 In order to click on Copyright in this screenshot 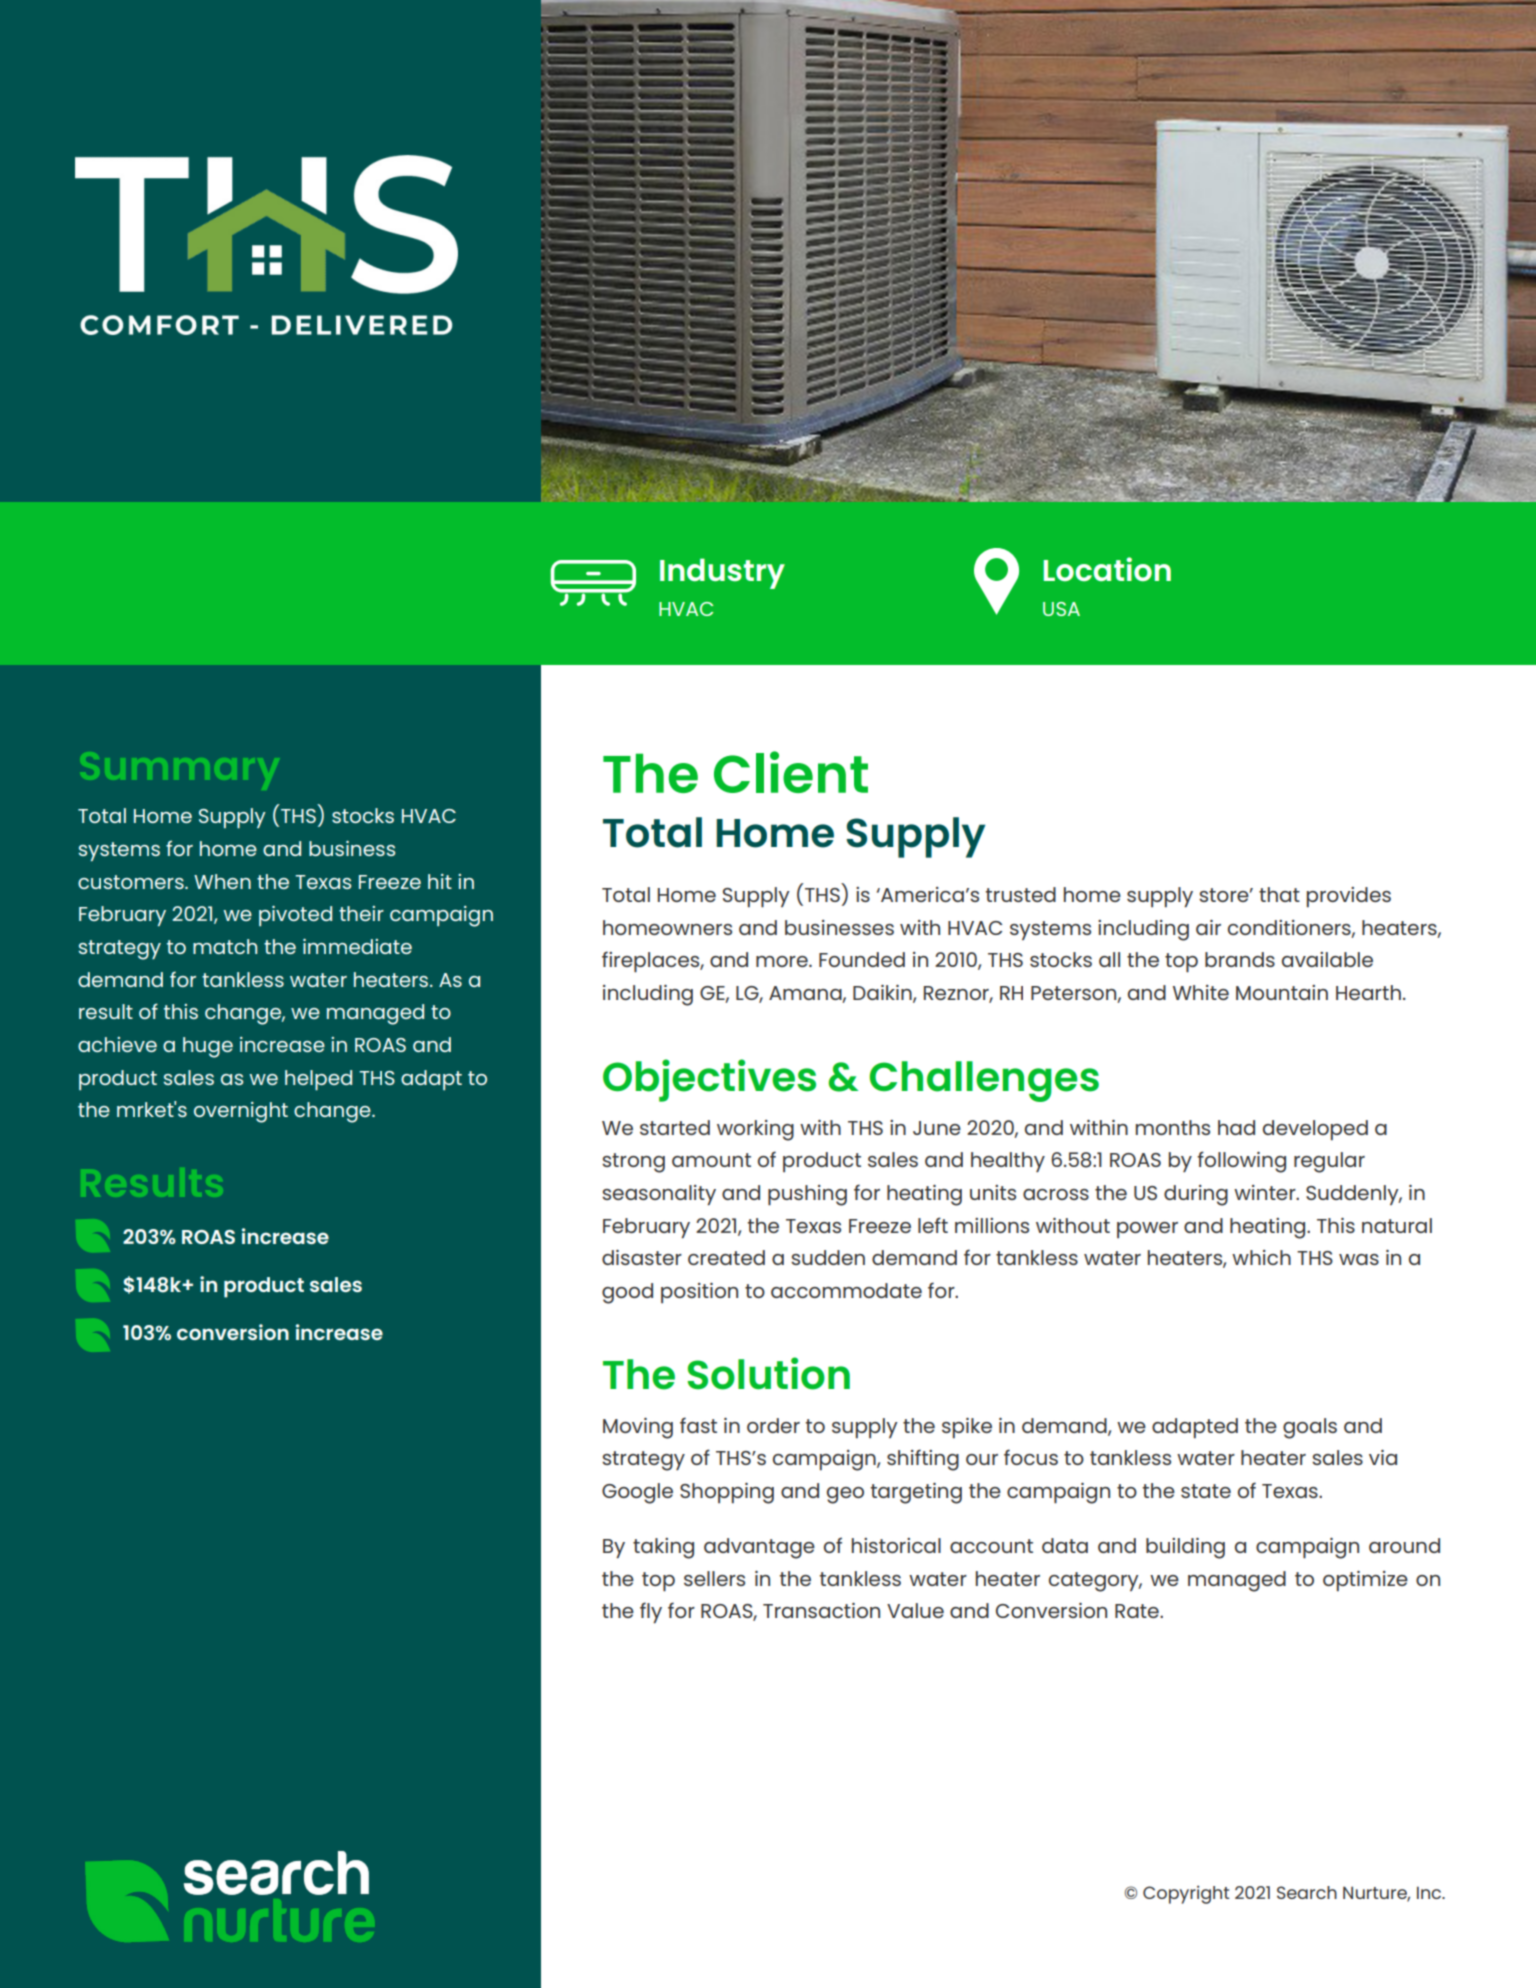, I will do `click(1186, 1894)`.
